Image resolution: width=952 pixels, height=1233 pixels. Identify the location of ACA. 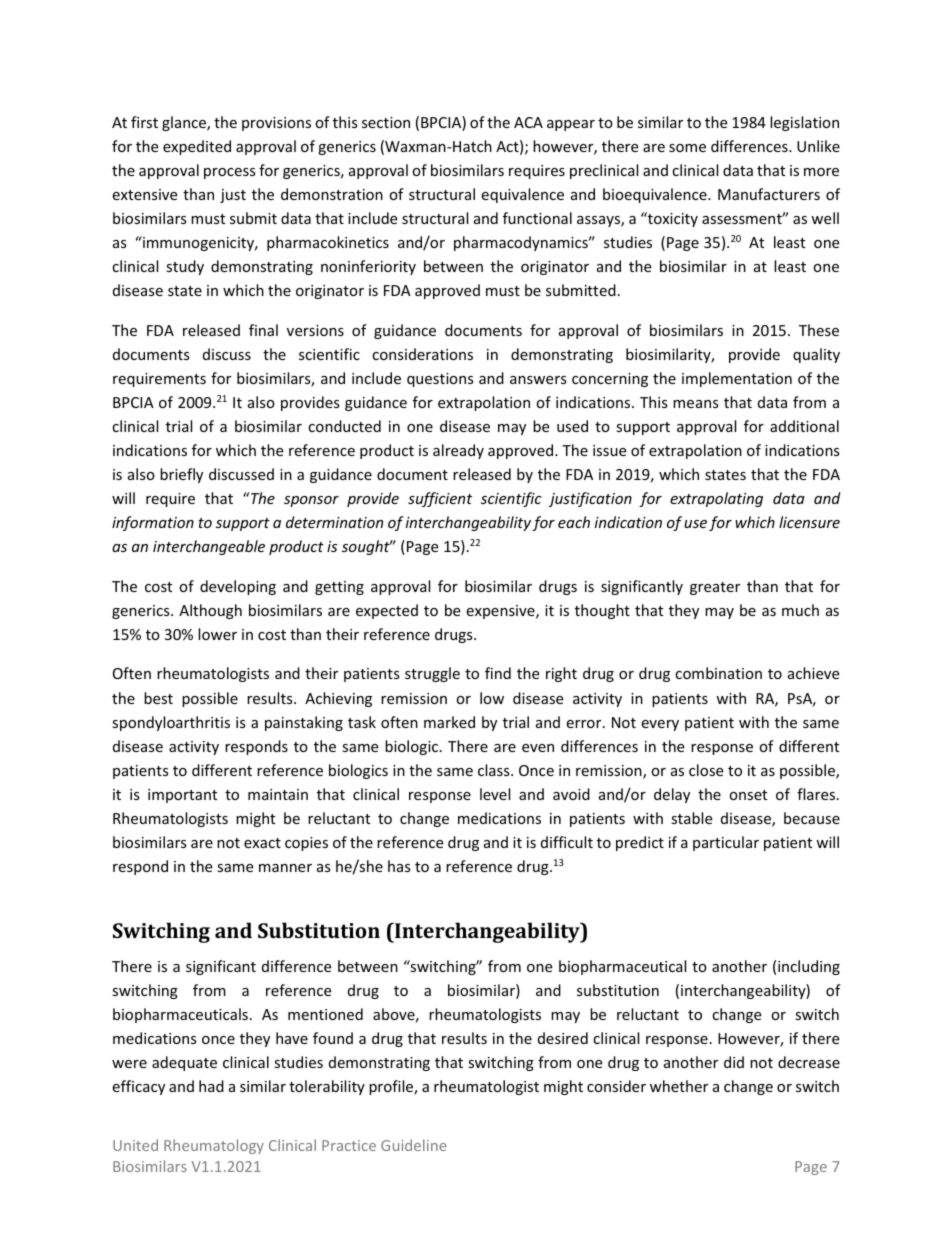
(528, 122).
